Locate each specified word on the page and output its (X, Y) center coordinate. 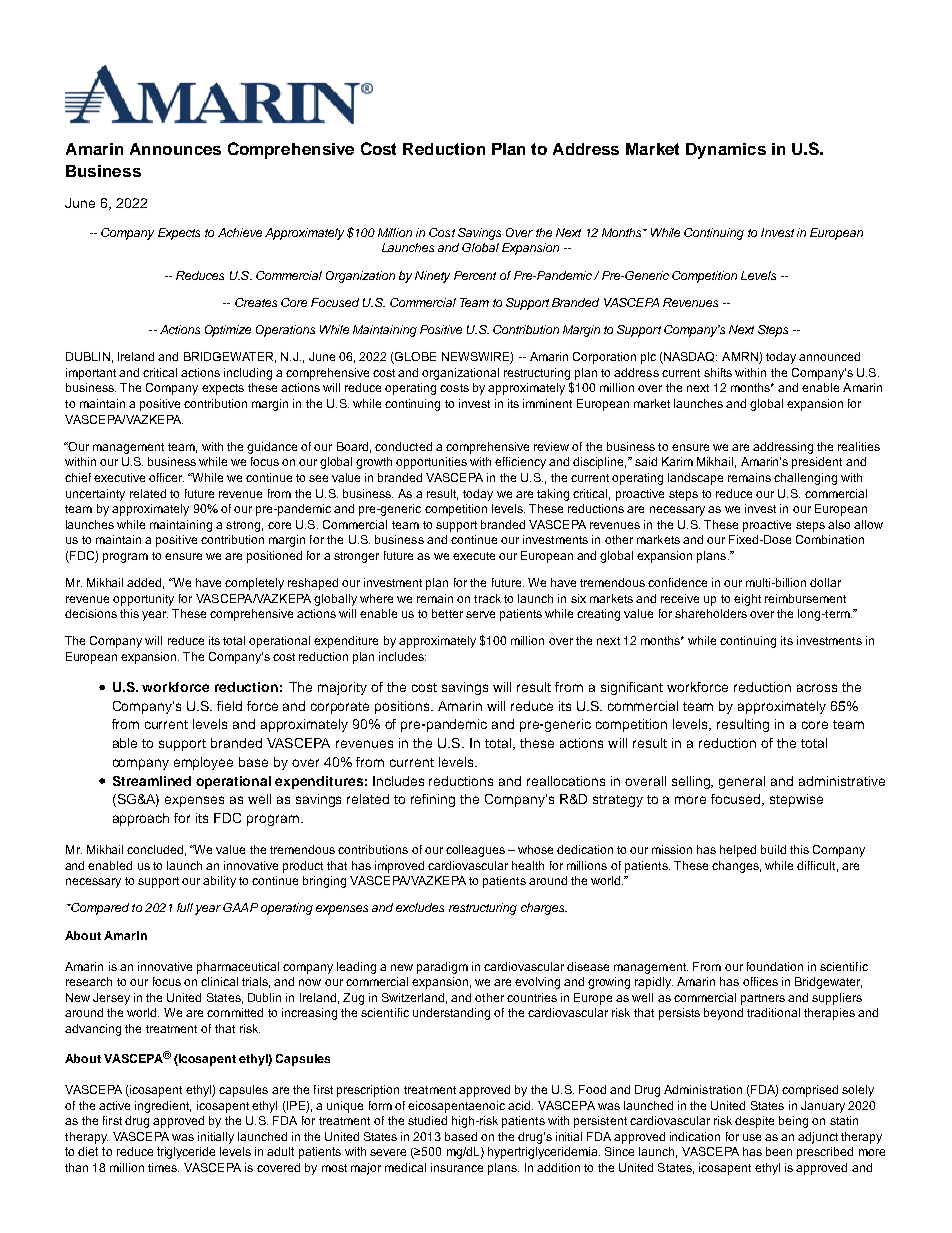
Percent (475, 275)
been (779, 1151)
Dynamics (726, 151)
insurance (457, 1167)
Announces (175, 149)
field (229, 706)
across (817, 688)
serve (480, 614)
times (163, 1167)
